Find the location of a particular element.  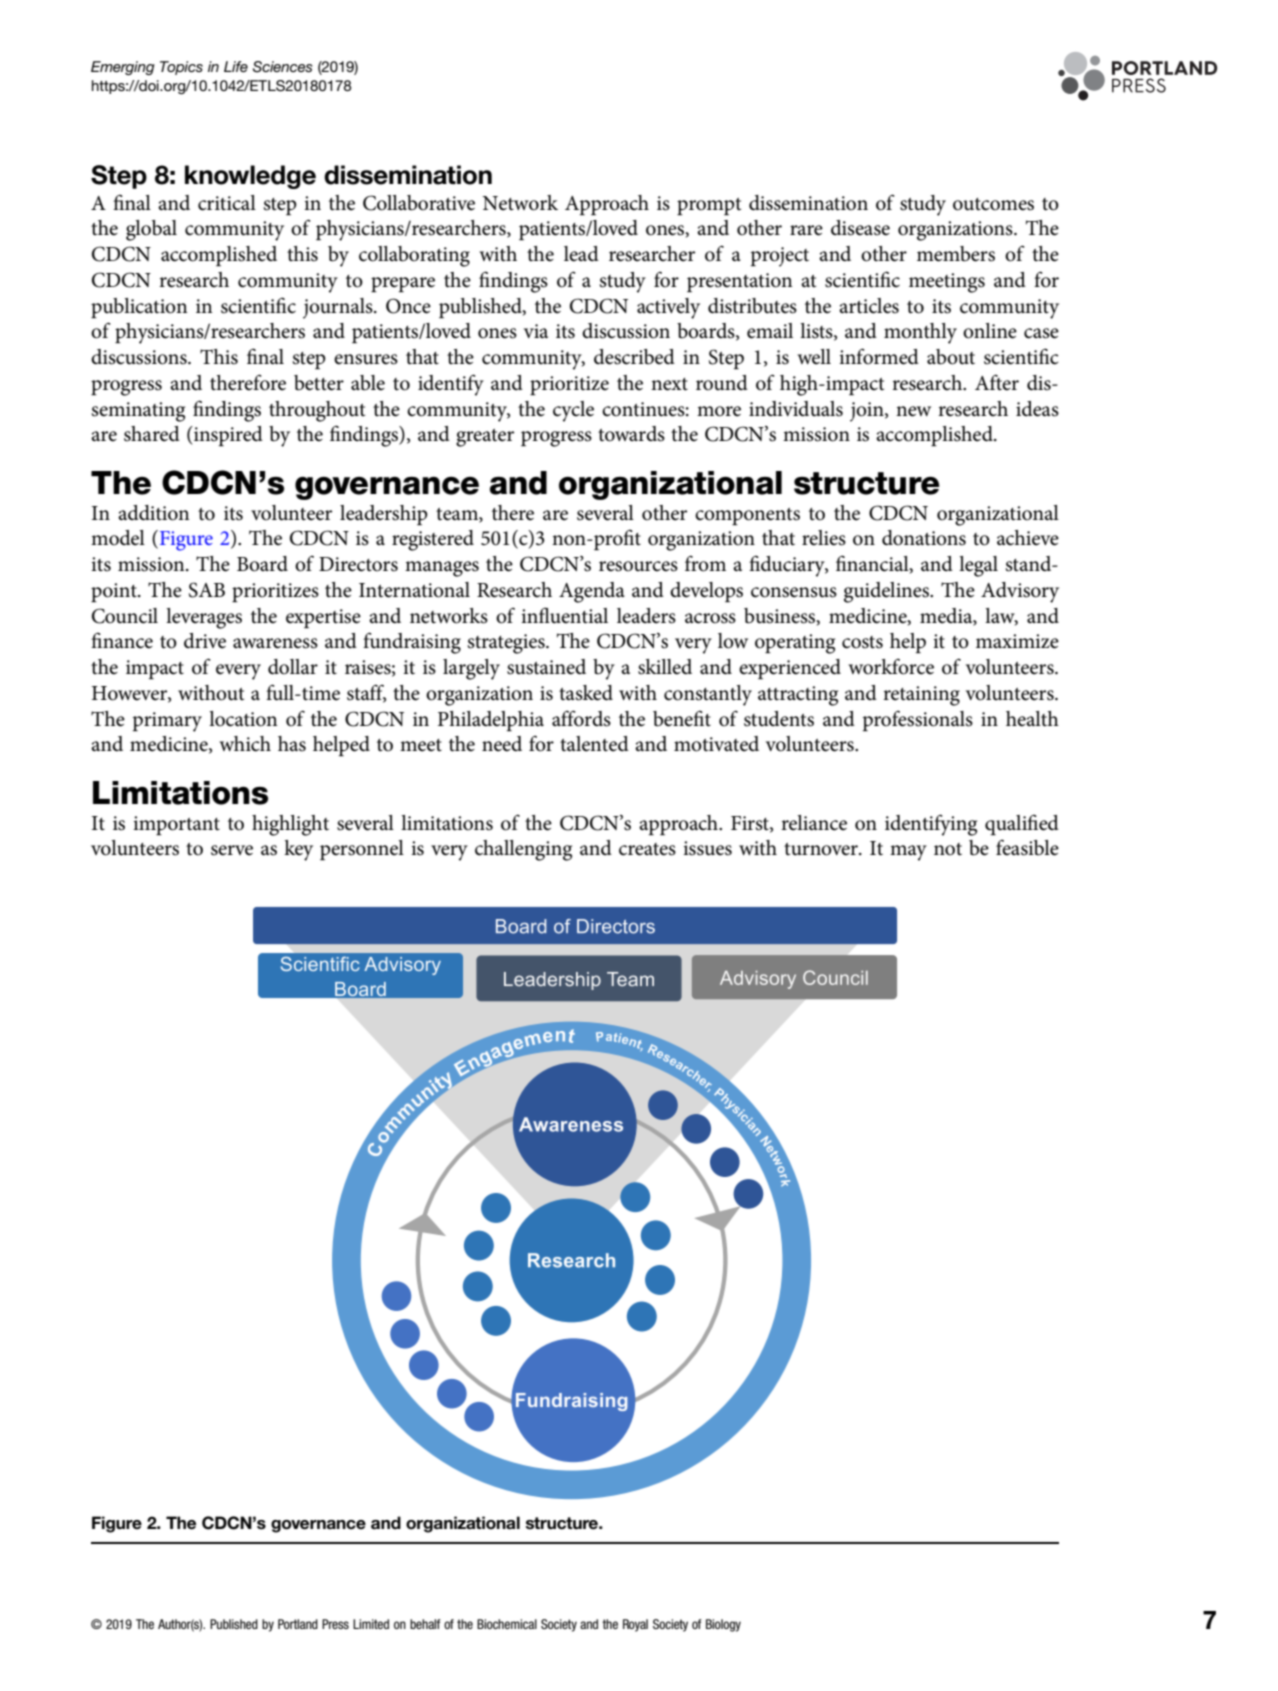

not is located at coordinates (948, 849).
